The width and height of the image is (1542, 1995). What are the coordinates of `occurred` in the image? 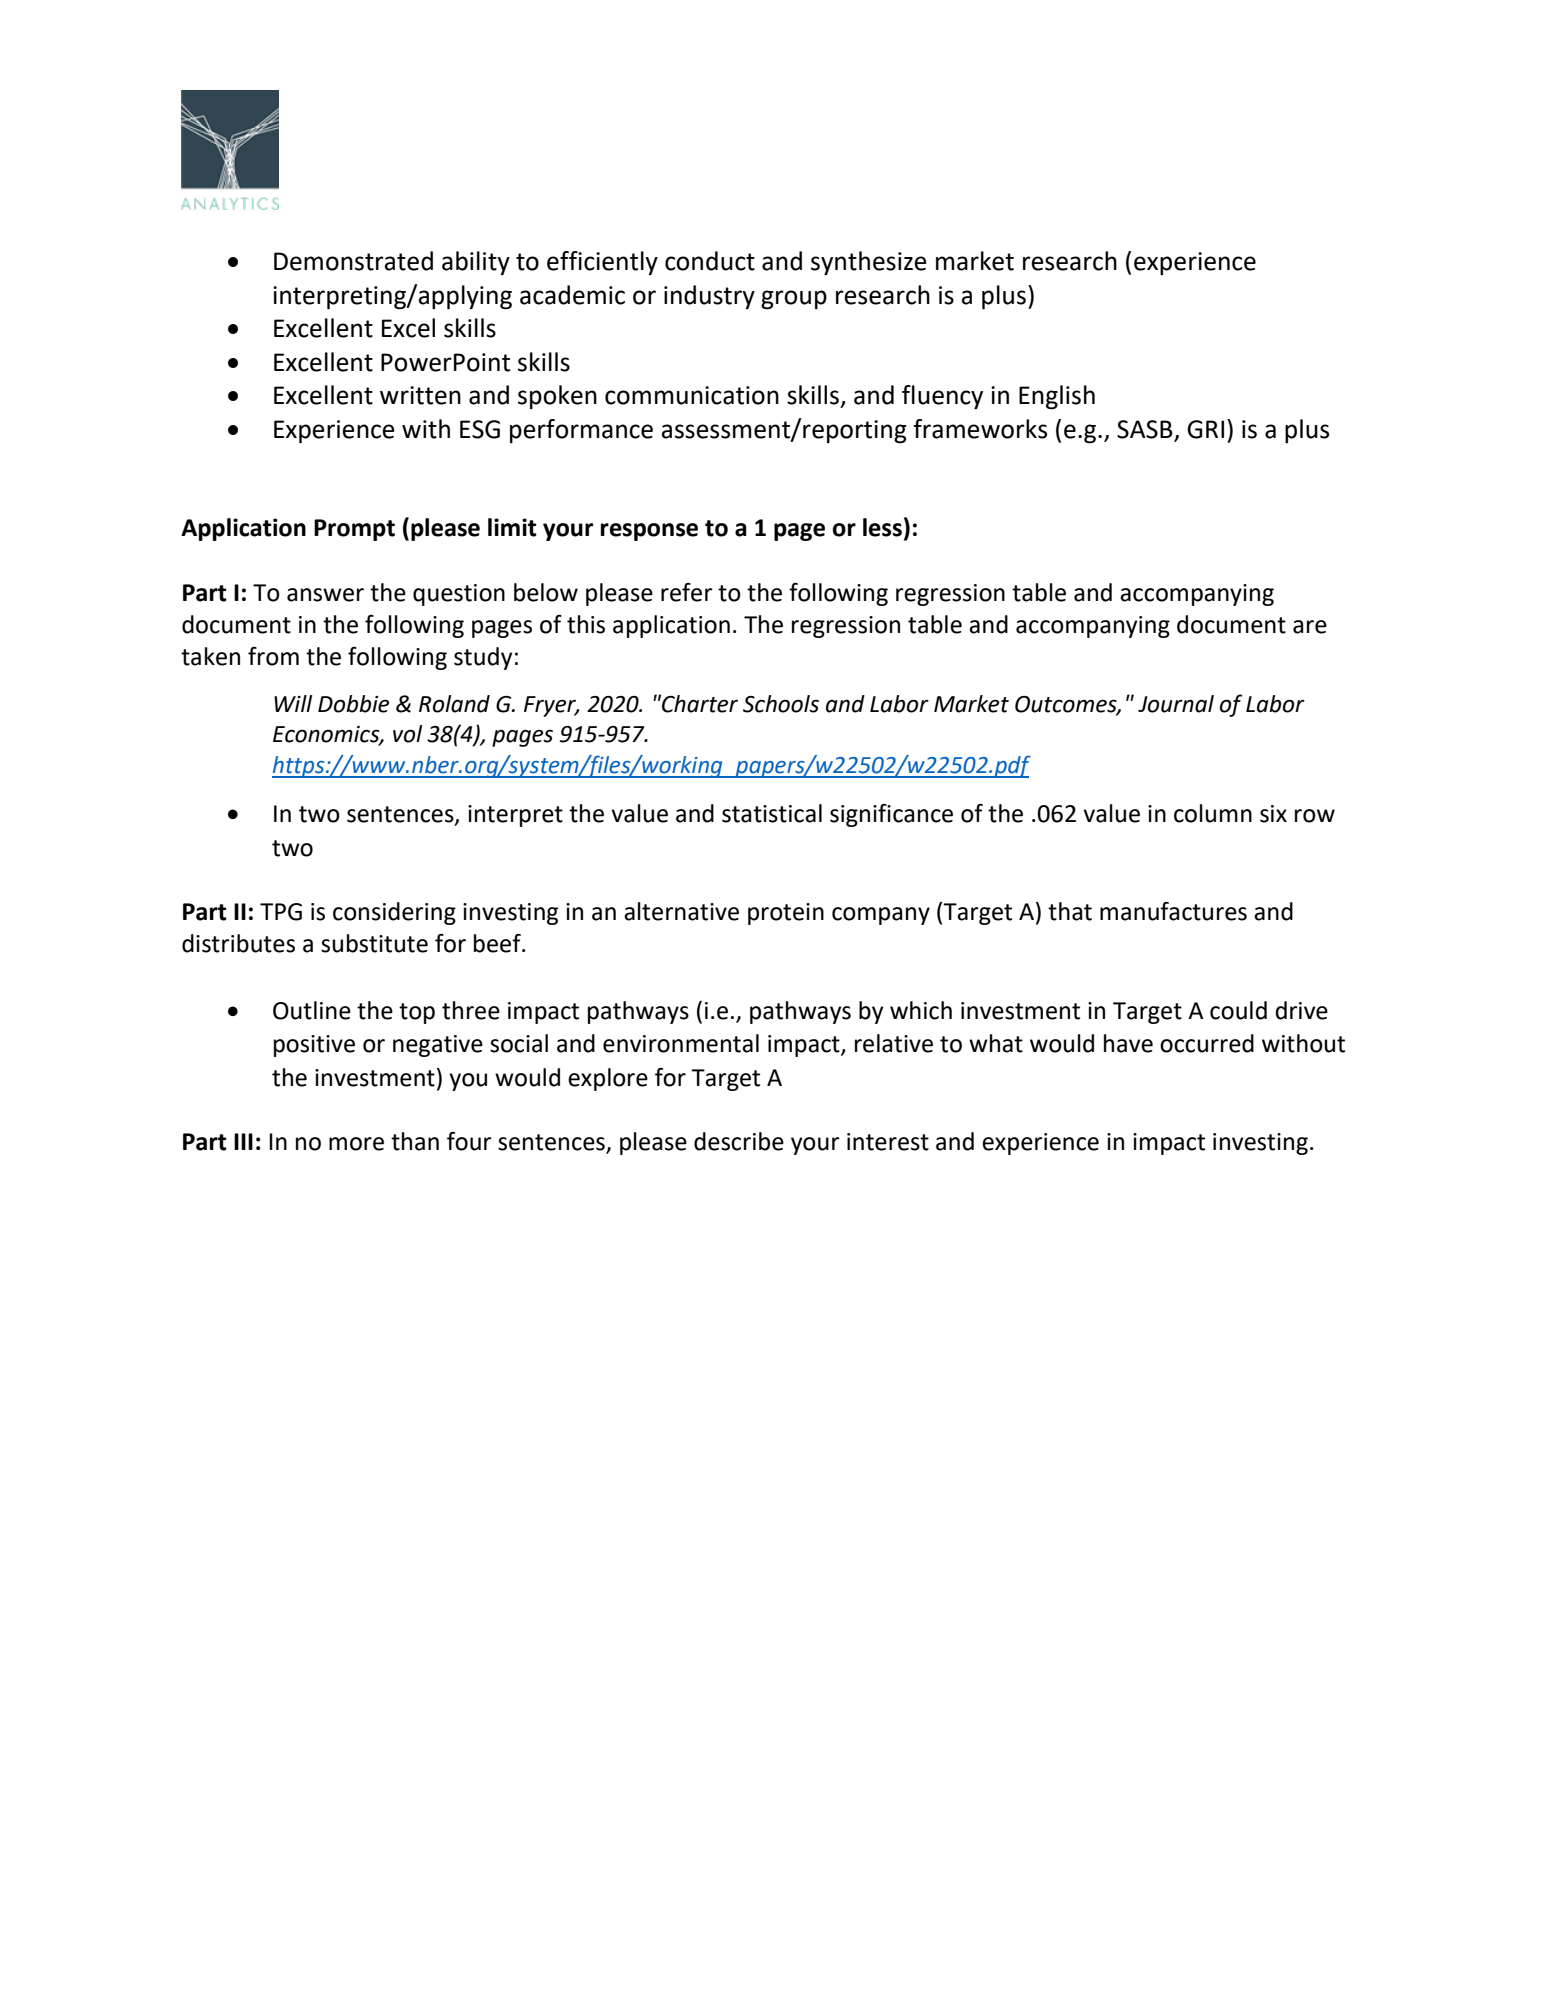 It's located at (1207, 1043).
